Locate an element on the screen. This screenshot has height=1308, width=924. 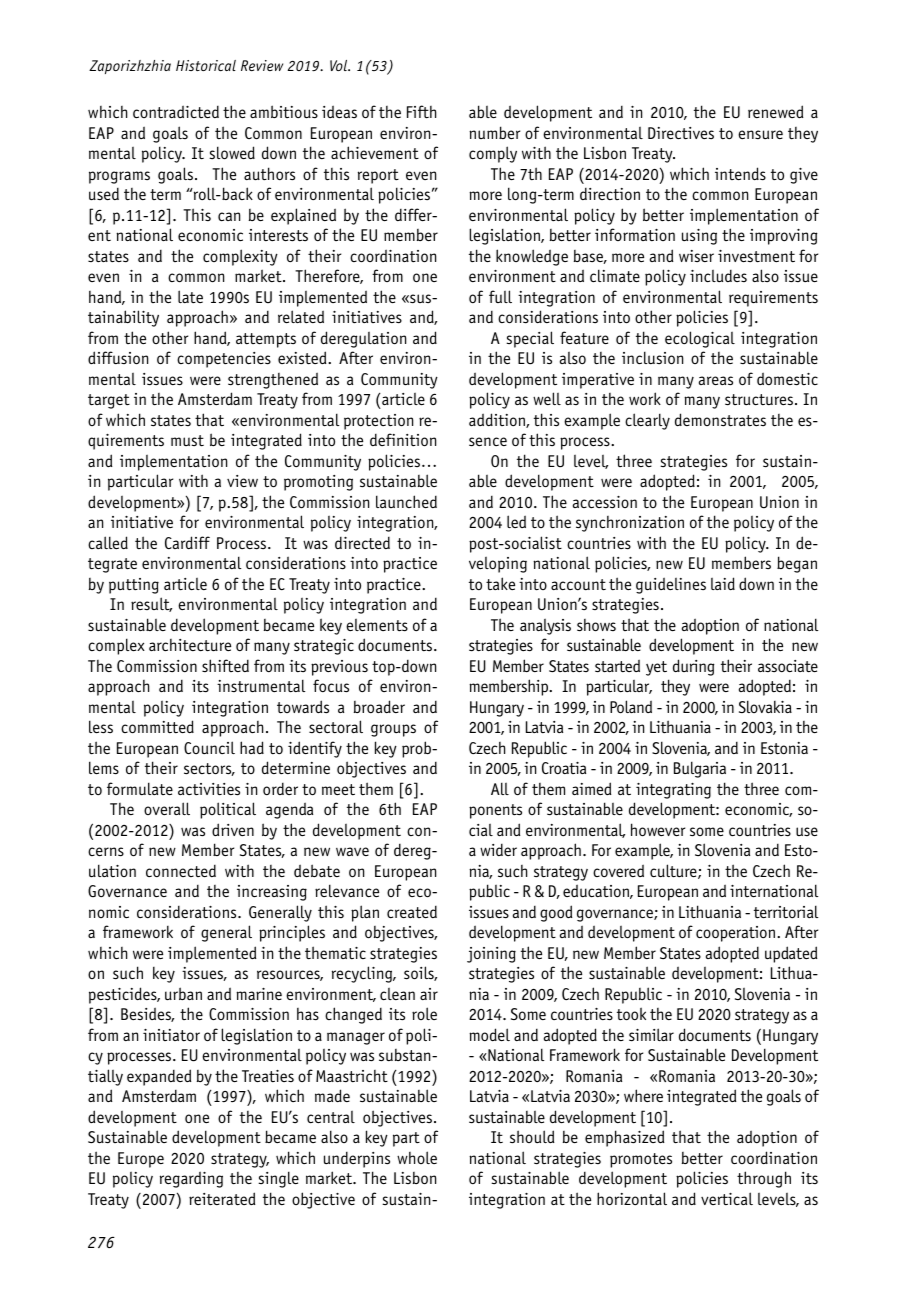
architecture is located at coordinates (190, 645).
